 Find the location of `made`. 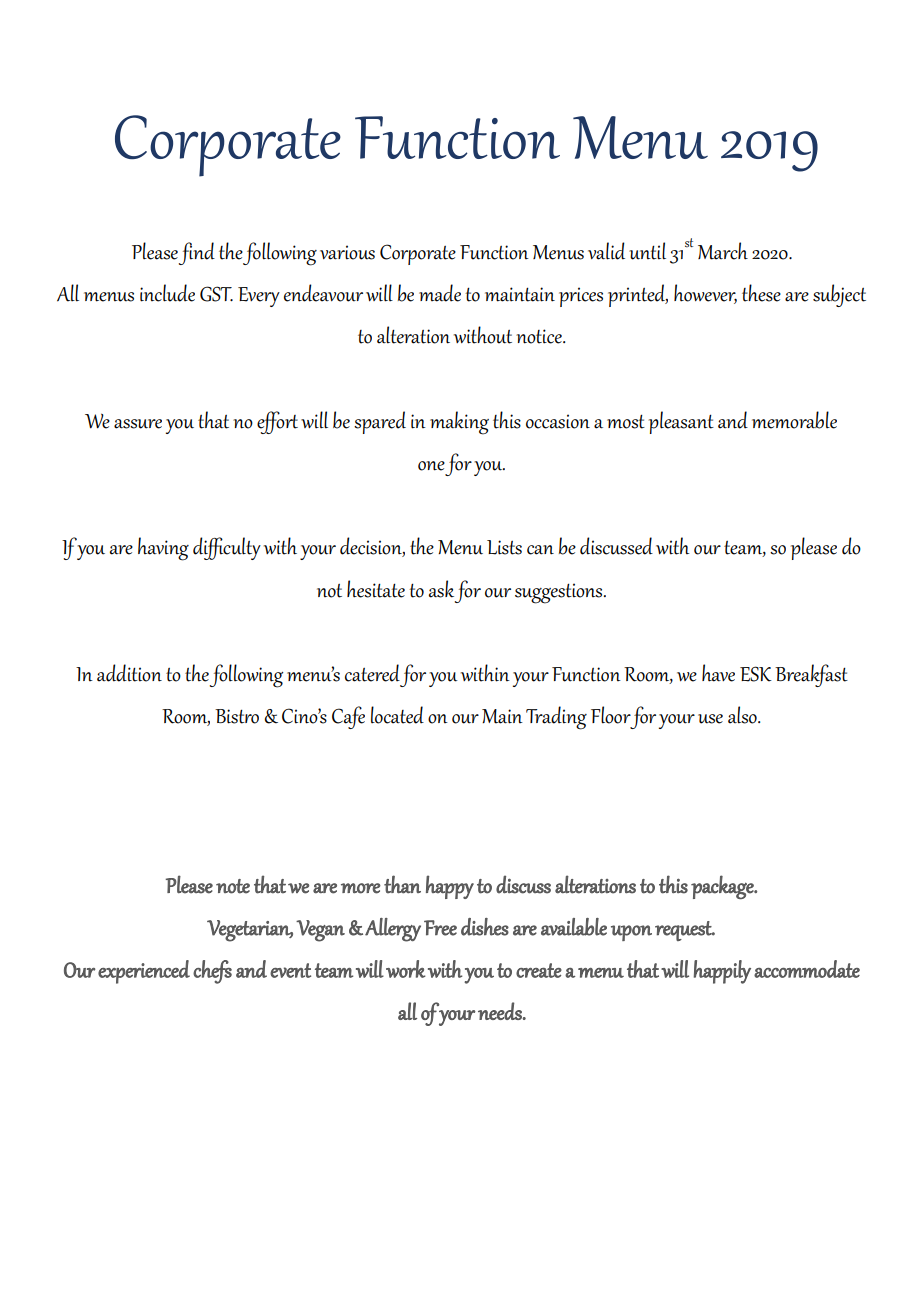

made is located at coordinates (440, 293).
